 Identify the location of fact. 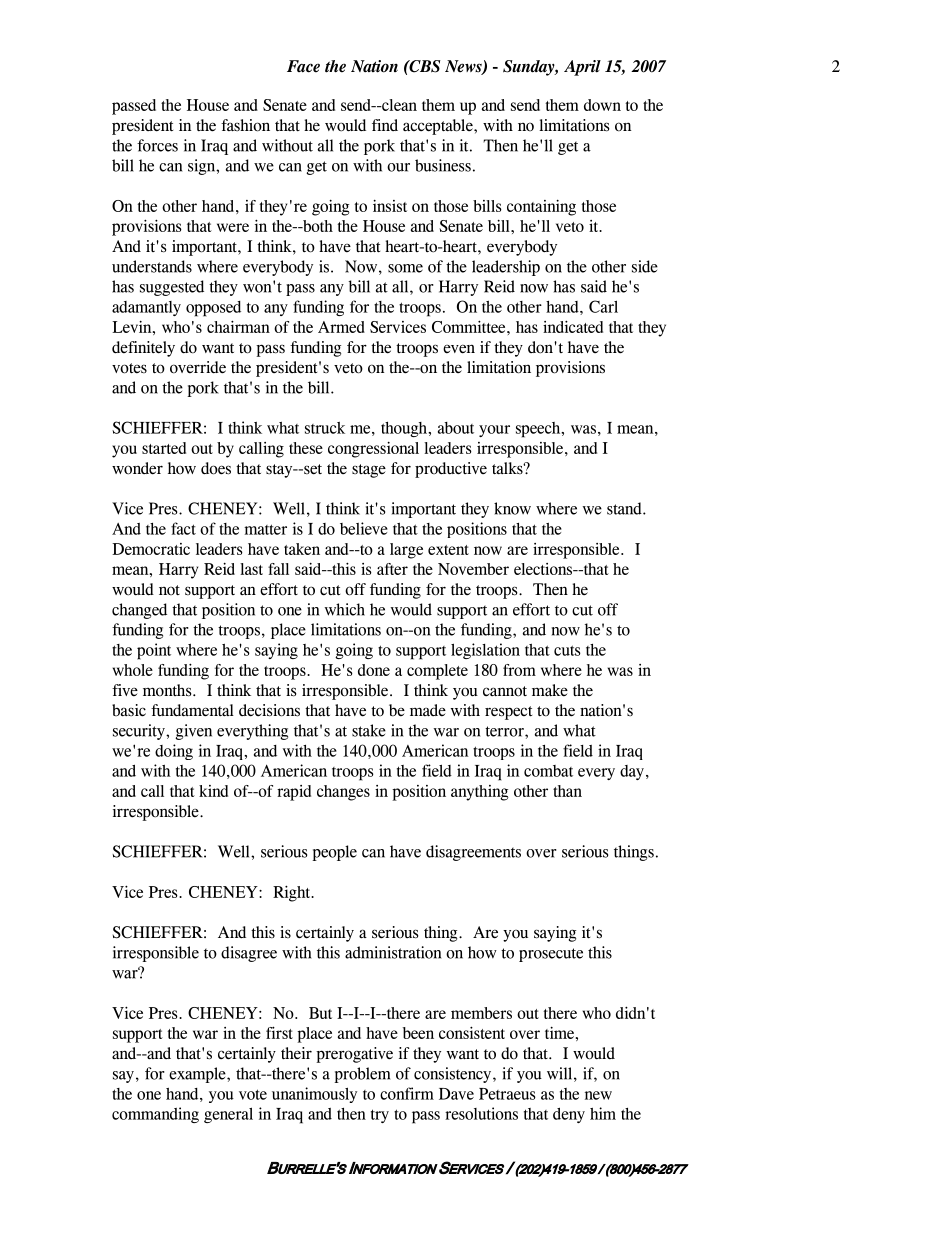
(183, 528).
